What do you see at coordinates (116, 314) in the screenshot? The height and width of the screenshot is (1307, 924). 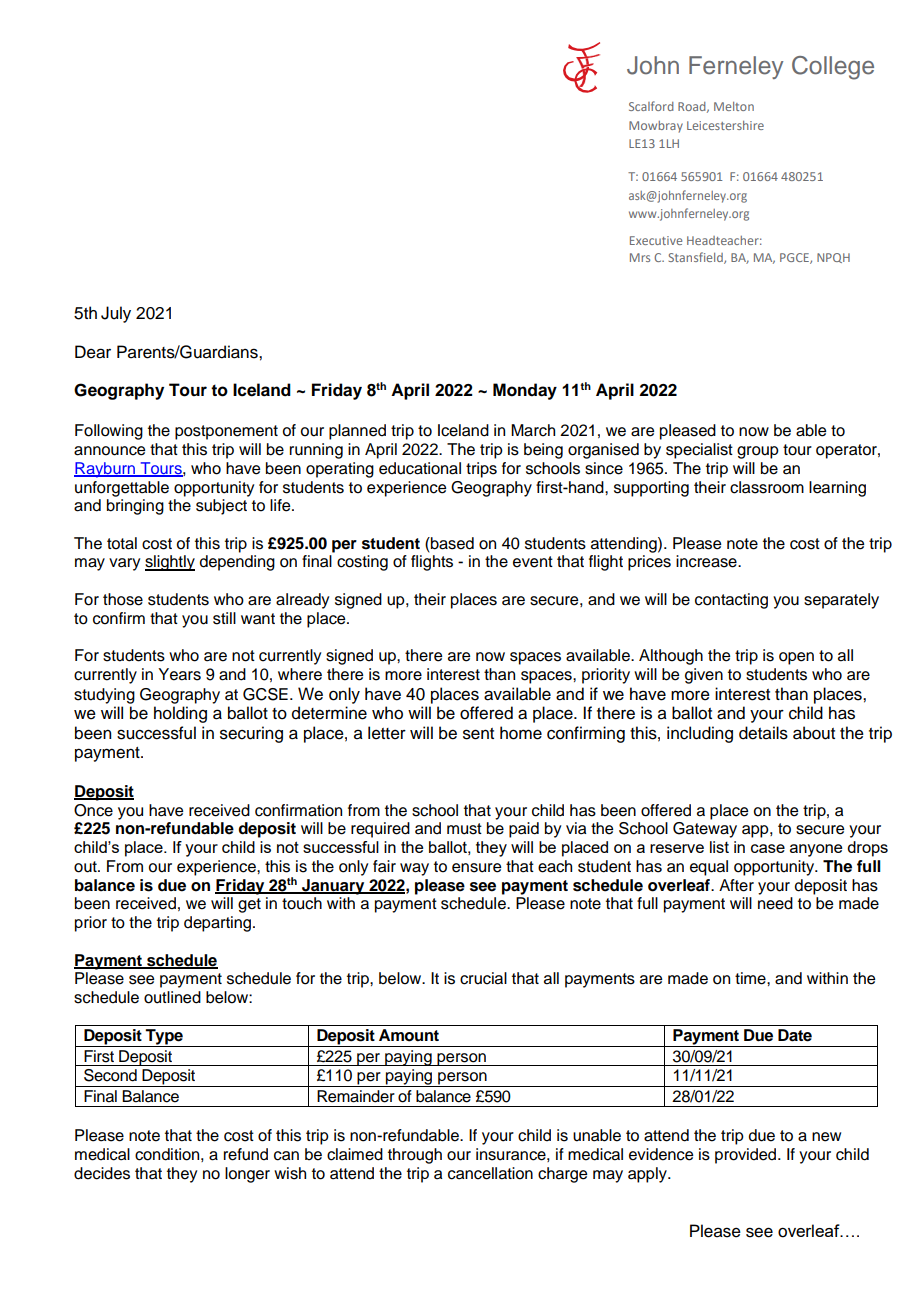 I see `July` at bounding box center [116, 314].
